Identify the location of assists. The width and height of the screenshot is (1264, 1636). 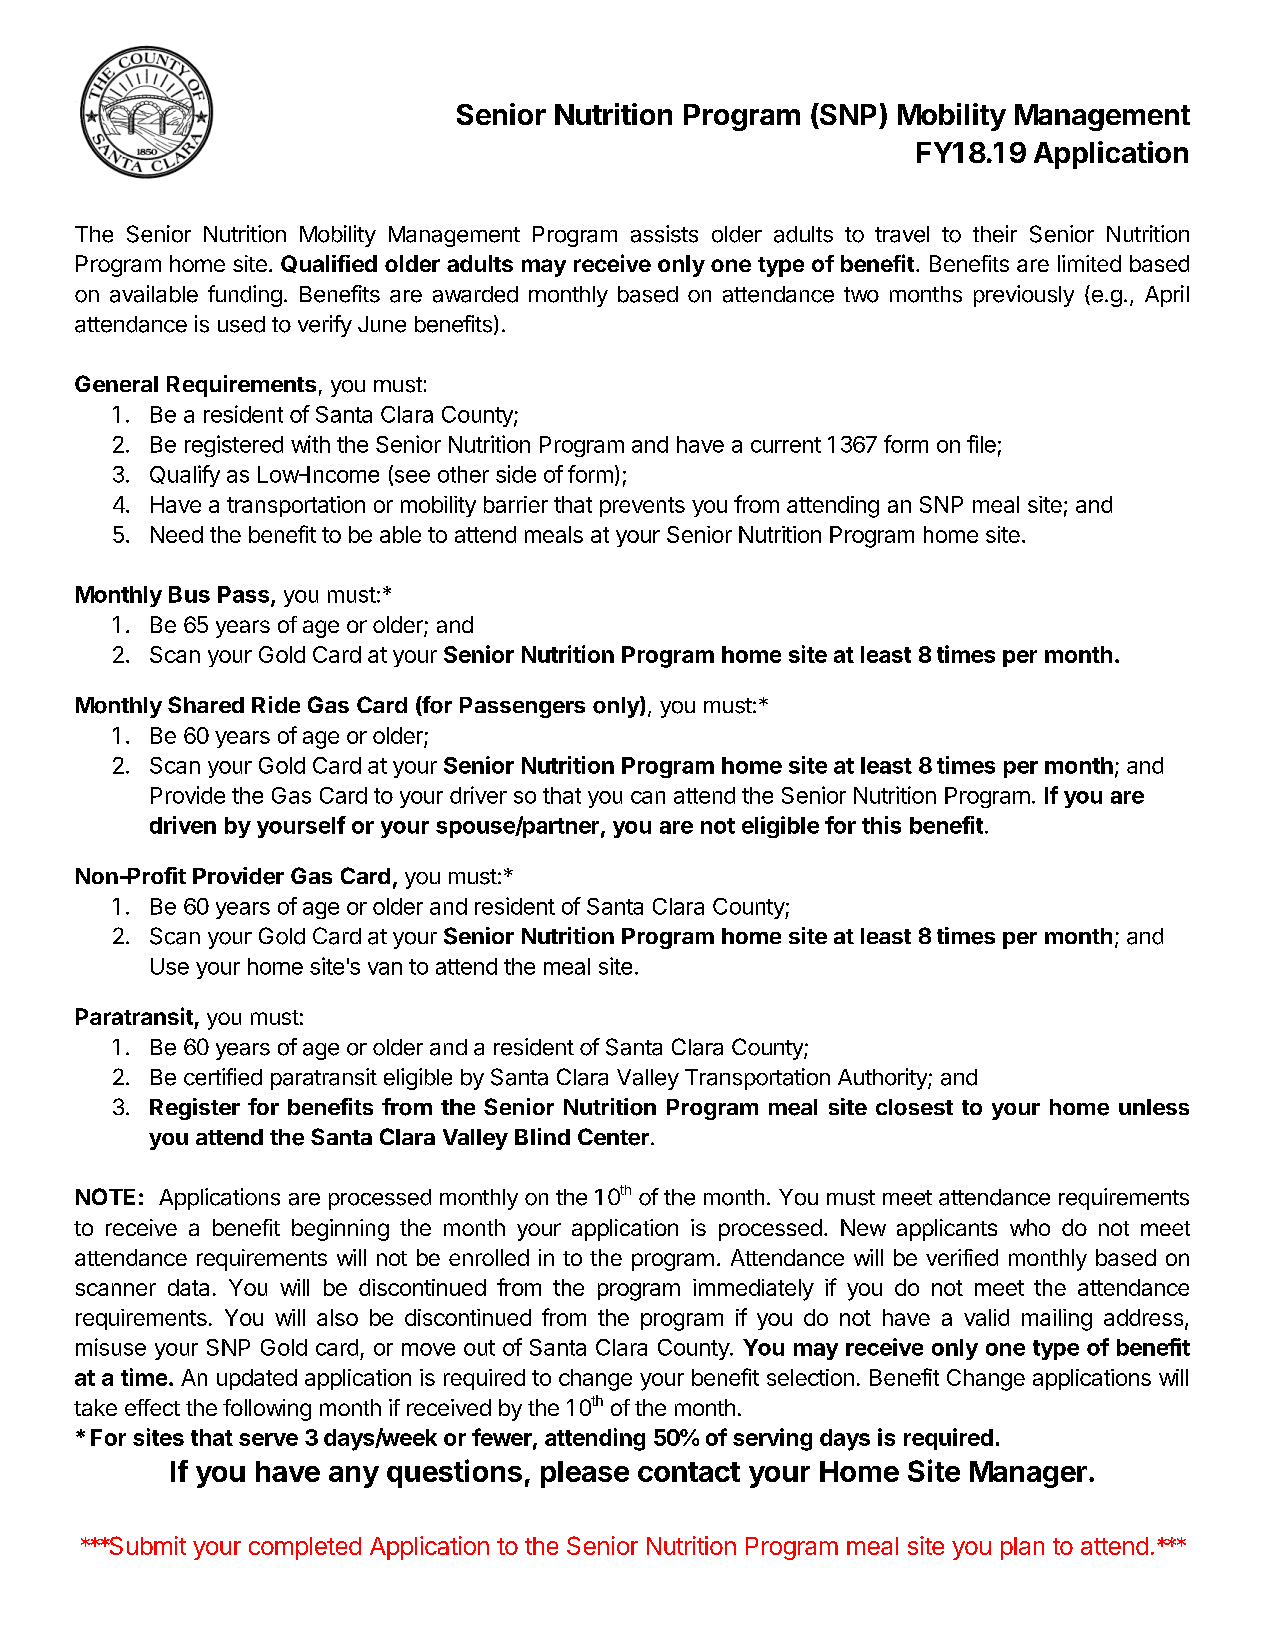
(664, 234).
